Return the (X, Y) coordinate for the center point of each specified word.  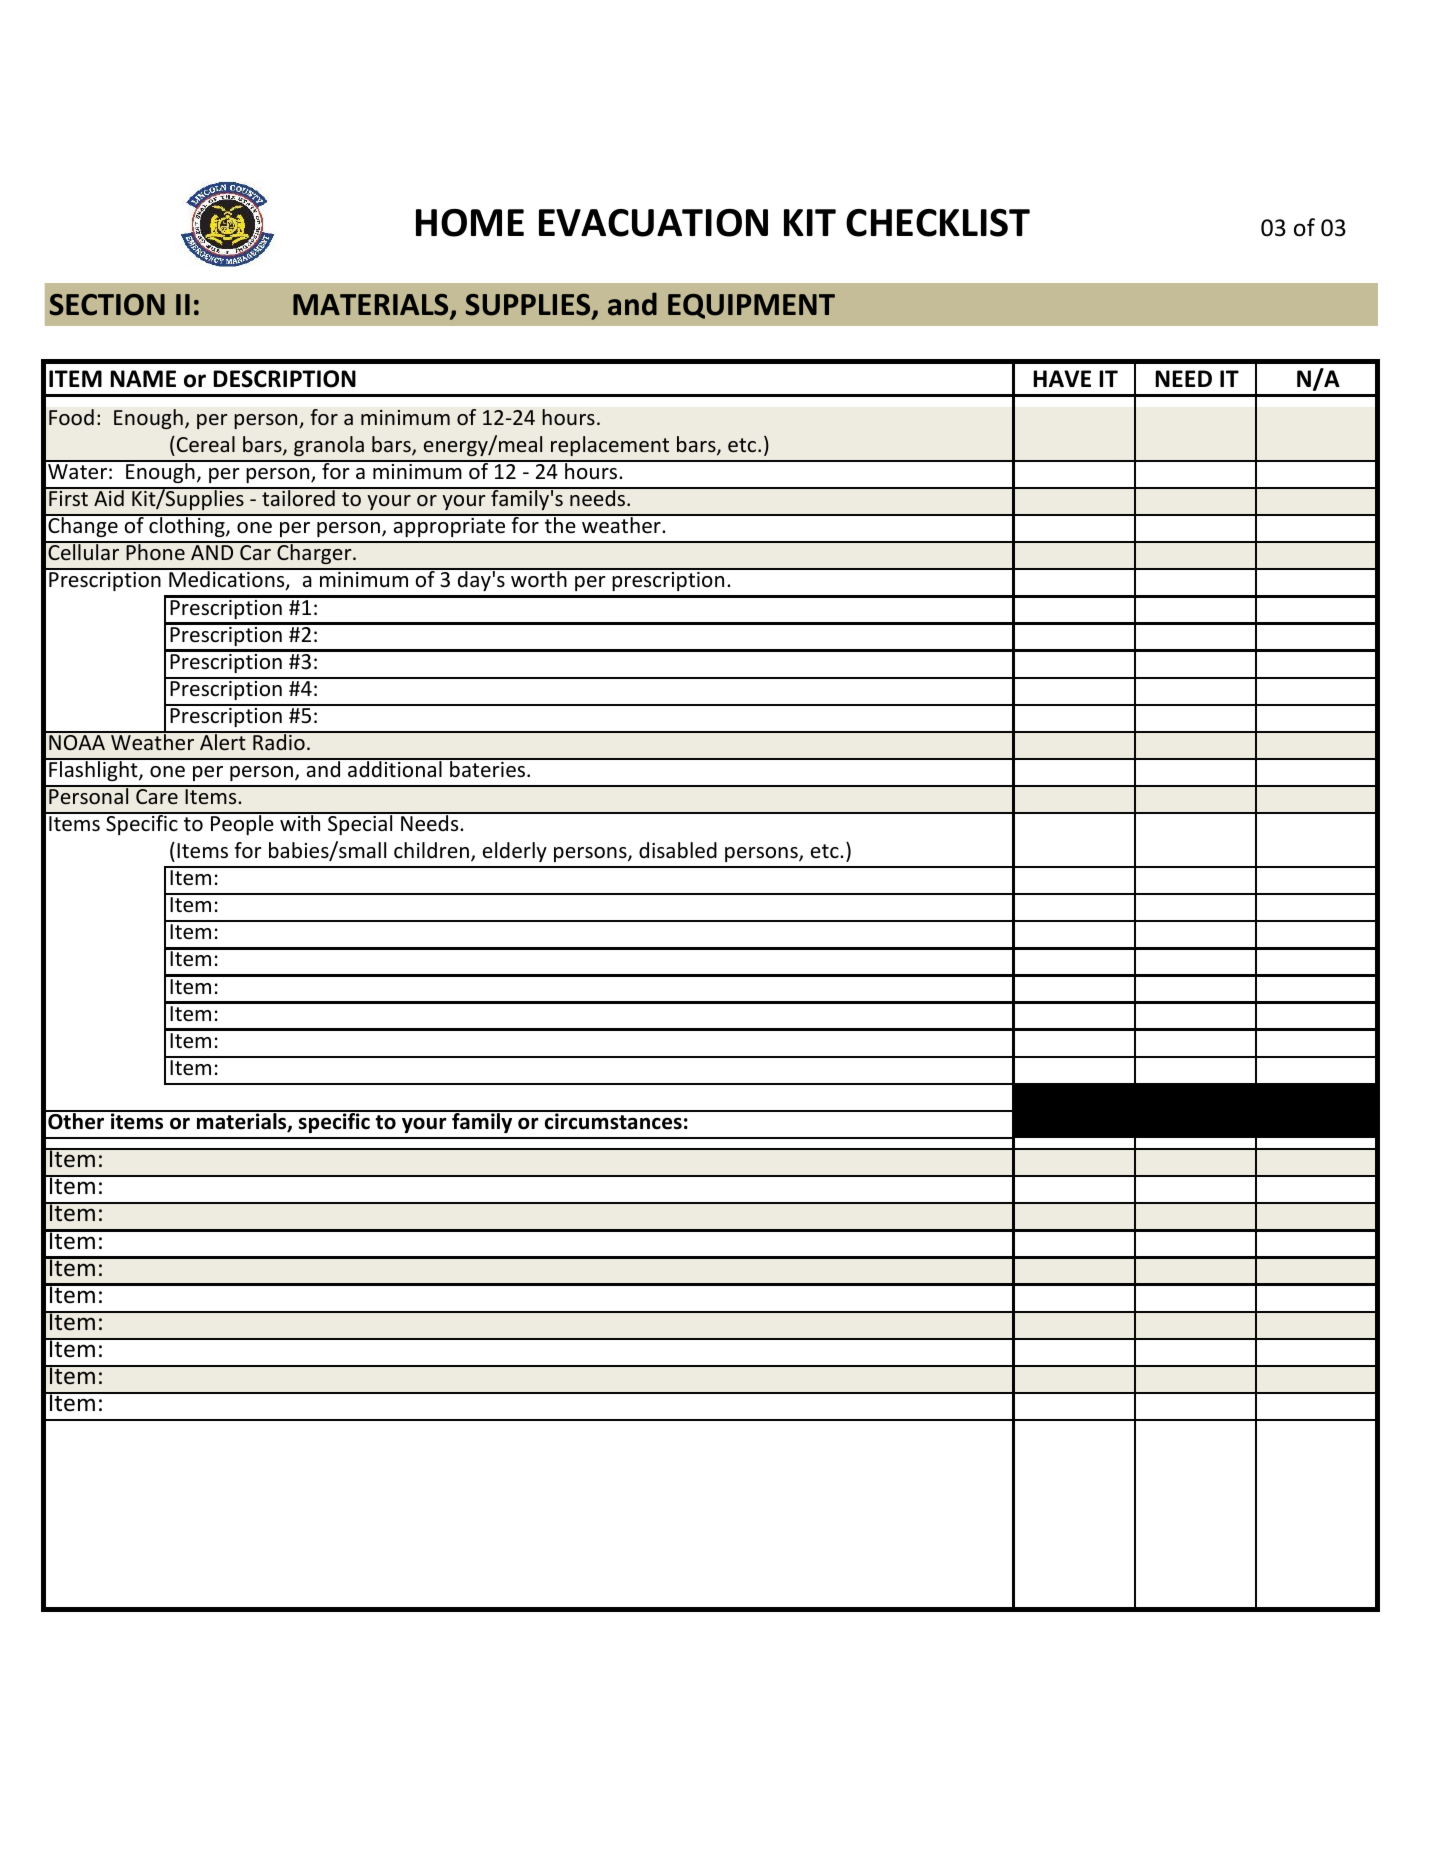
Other (76, 1120)
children (431, 850)
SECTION (107, 305)
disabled (678, 850)
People (242, 824)
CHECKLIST (938, 223)
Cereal (206, 444)
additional (395, 768)
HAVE (1062, 378)
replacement (610, 446)
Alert (223, 741)
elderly (515, 852)
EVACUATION (653, 223)
